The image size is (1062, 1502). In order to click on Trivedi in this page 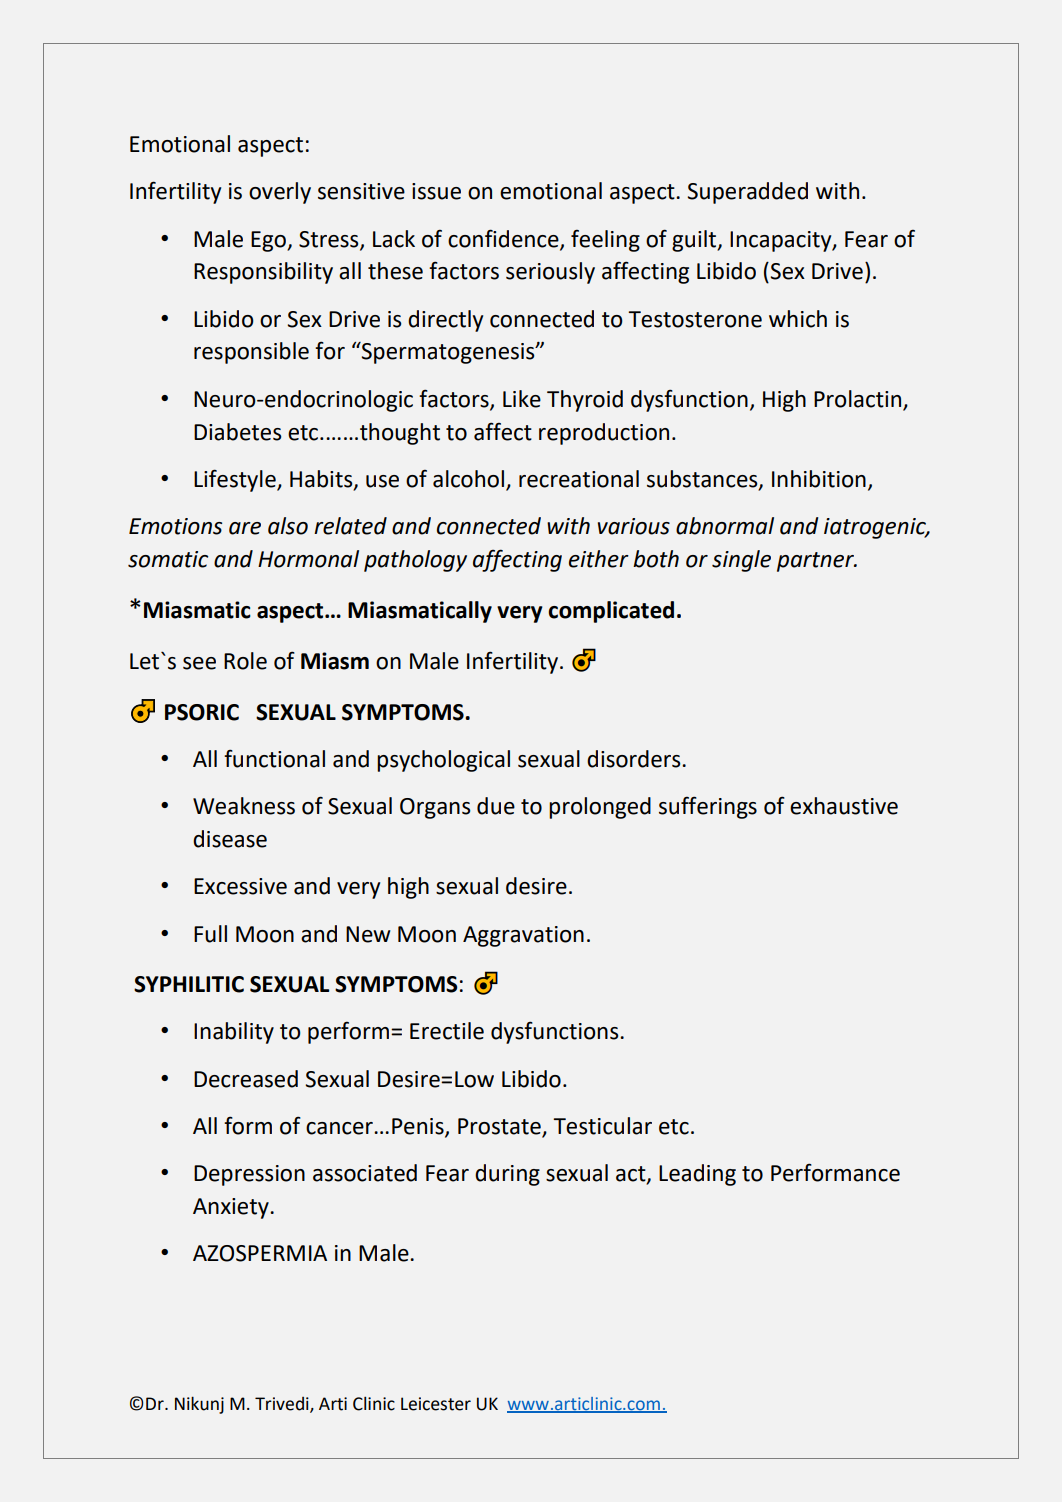, I will do `click(283, 1404)`.
